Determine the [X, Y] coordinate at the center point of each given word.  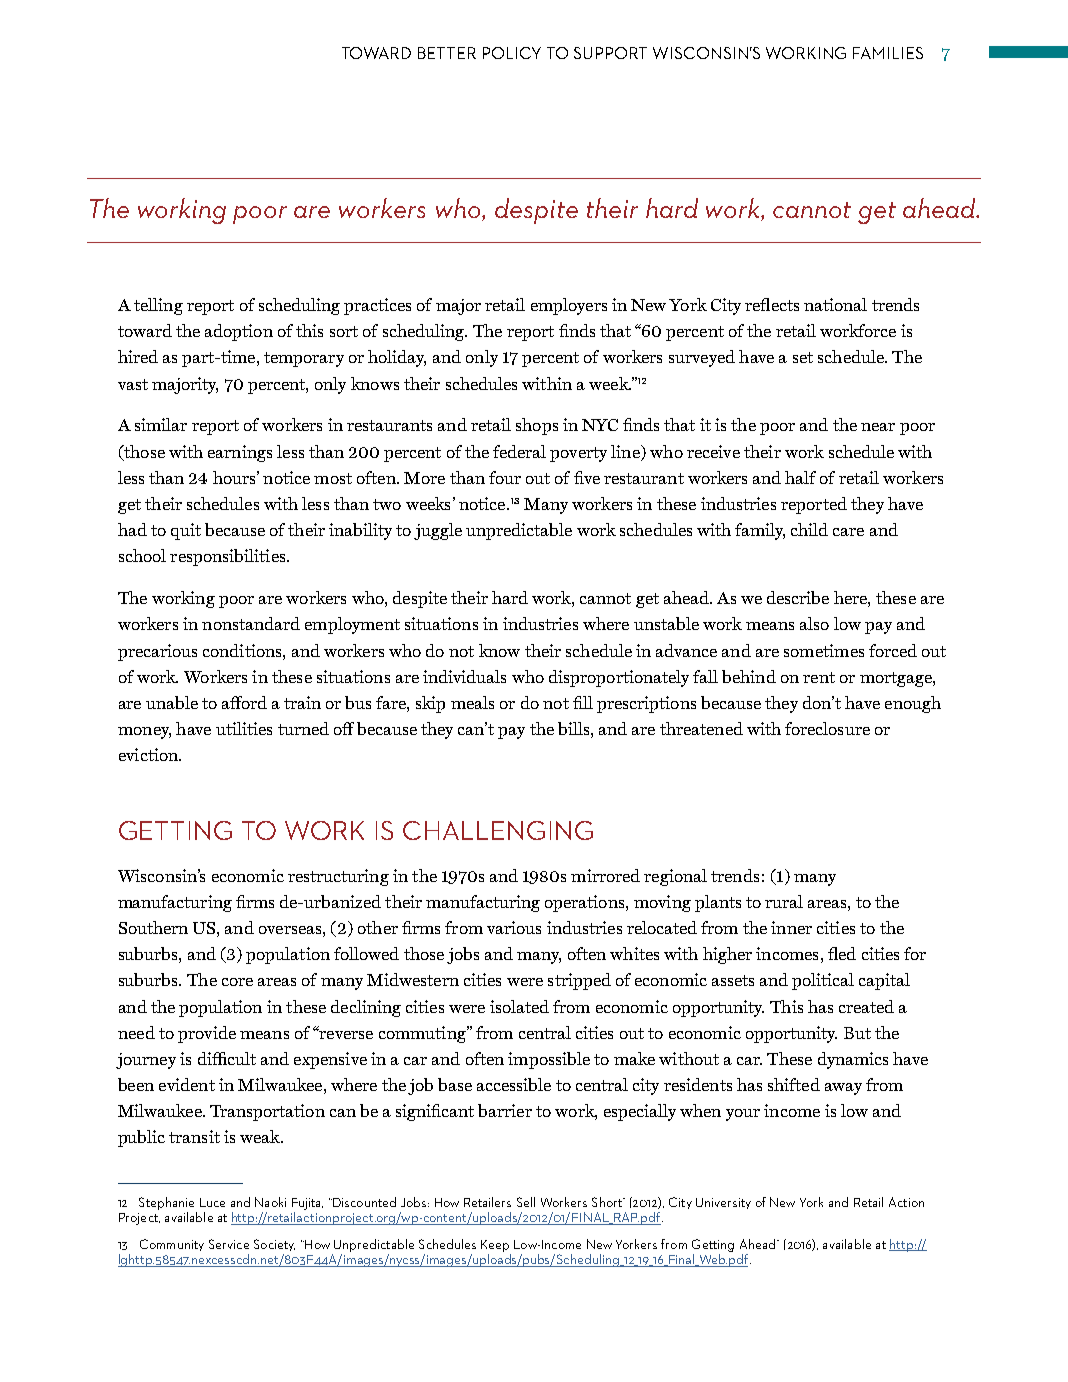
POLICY [512, 53]
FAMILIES [888, 53]
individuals [464, 676]
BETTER [447, 53]
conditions [243, 650]
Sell [526, 1202]
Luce [212, 1202]
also [814, 623]
